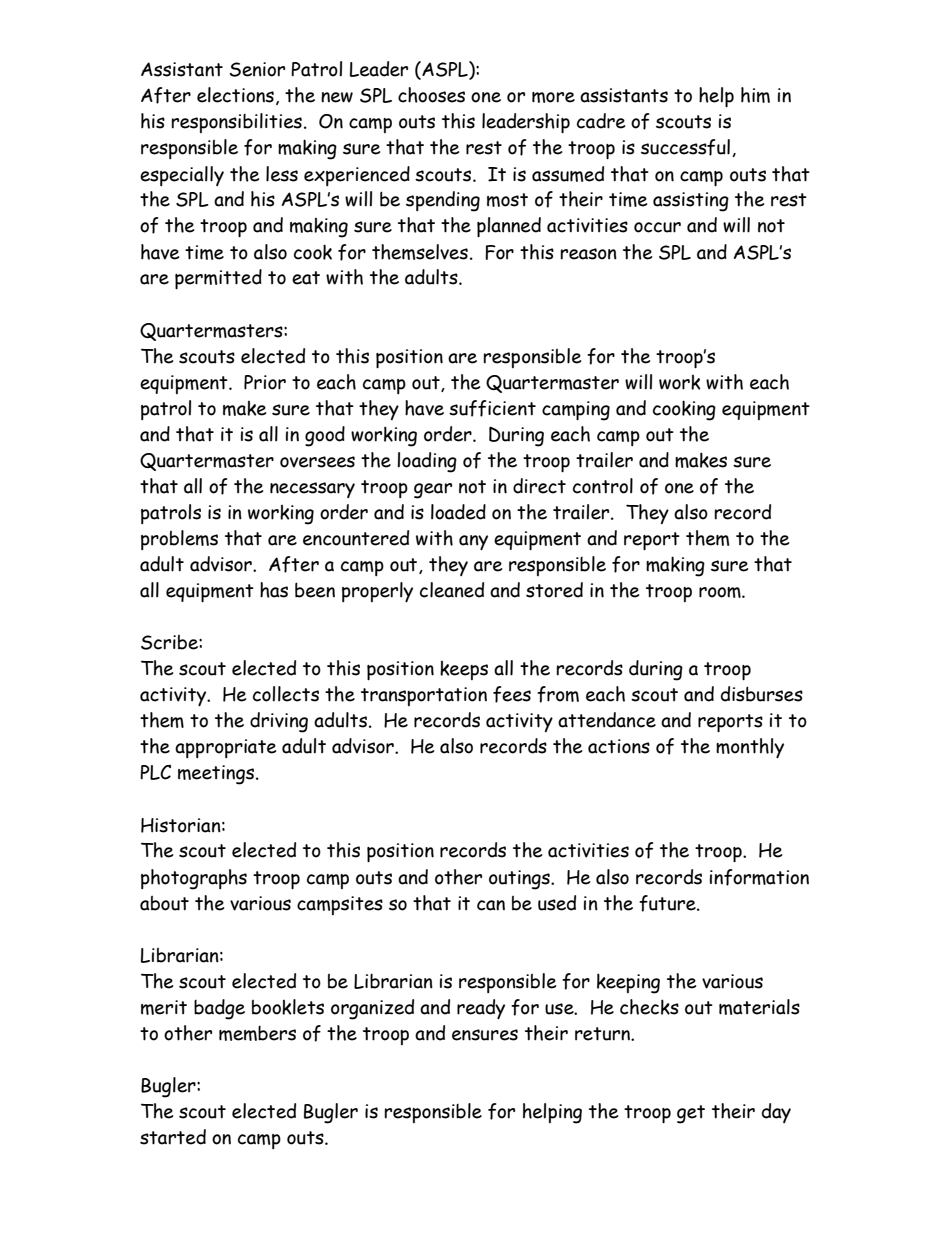  Describe the element at coordinates (750, 748) in the page. I see `monthly` at that location.
